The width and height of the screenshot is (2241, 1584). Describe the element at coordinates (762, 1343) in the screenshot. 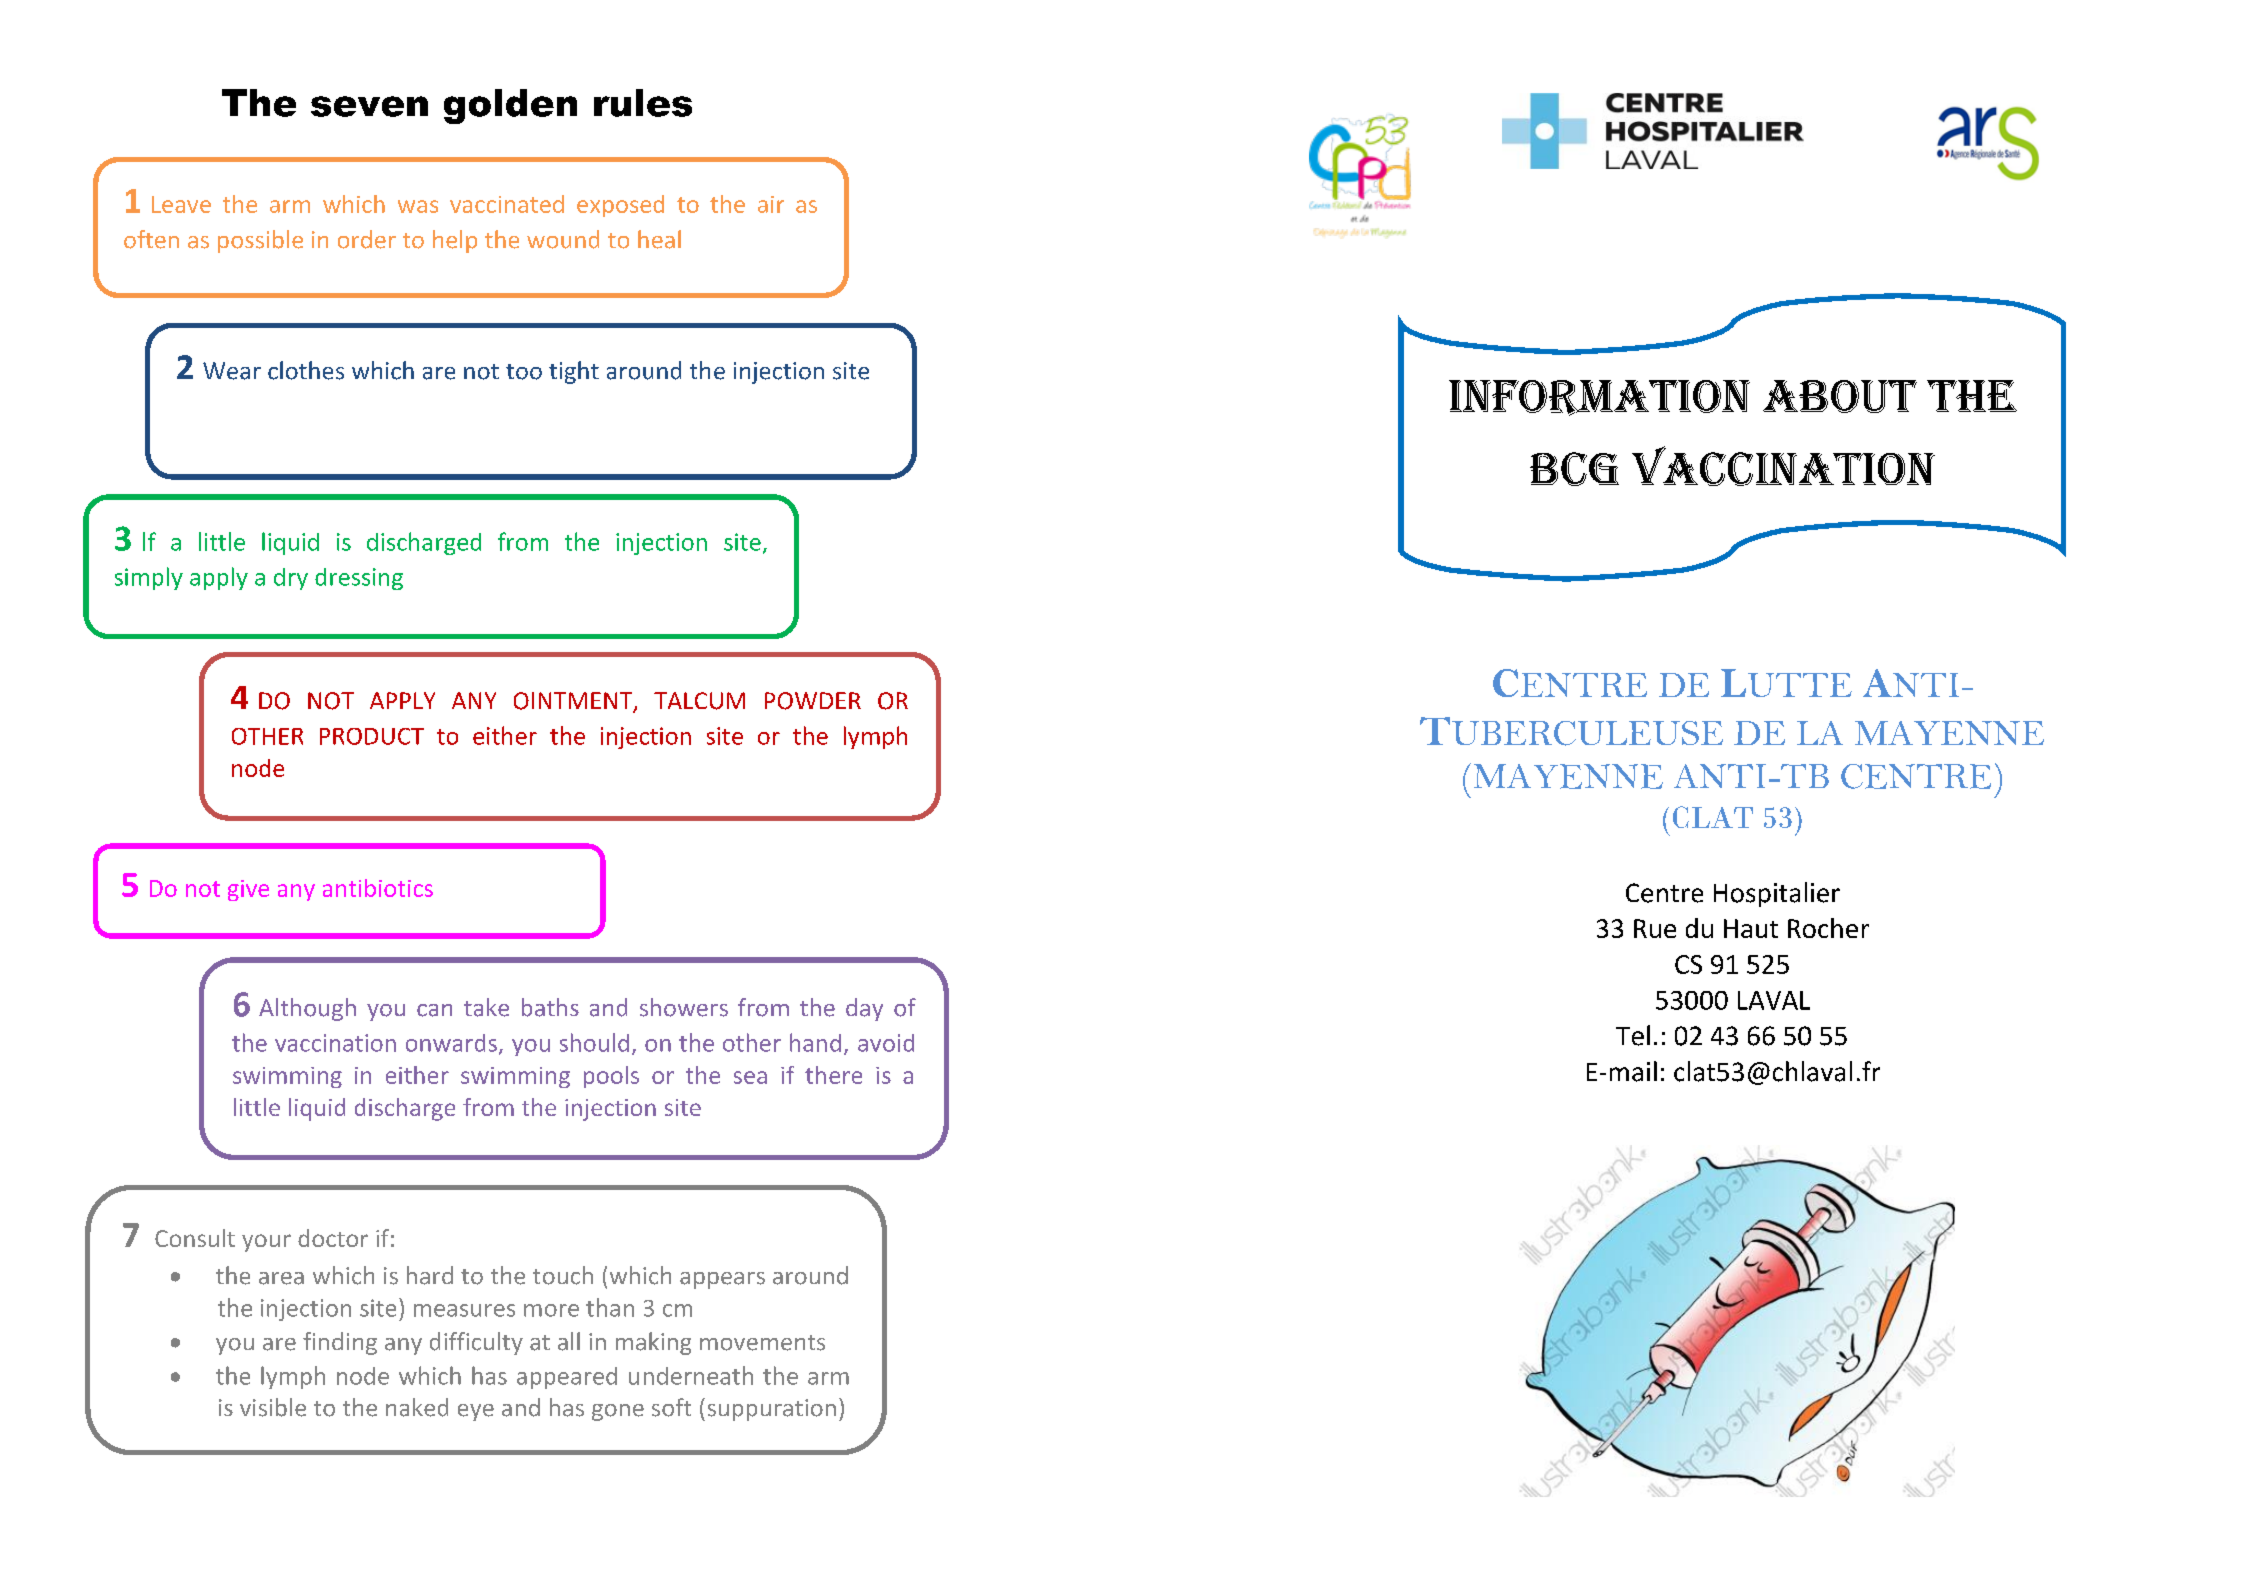

I see `movements` at that location.
